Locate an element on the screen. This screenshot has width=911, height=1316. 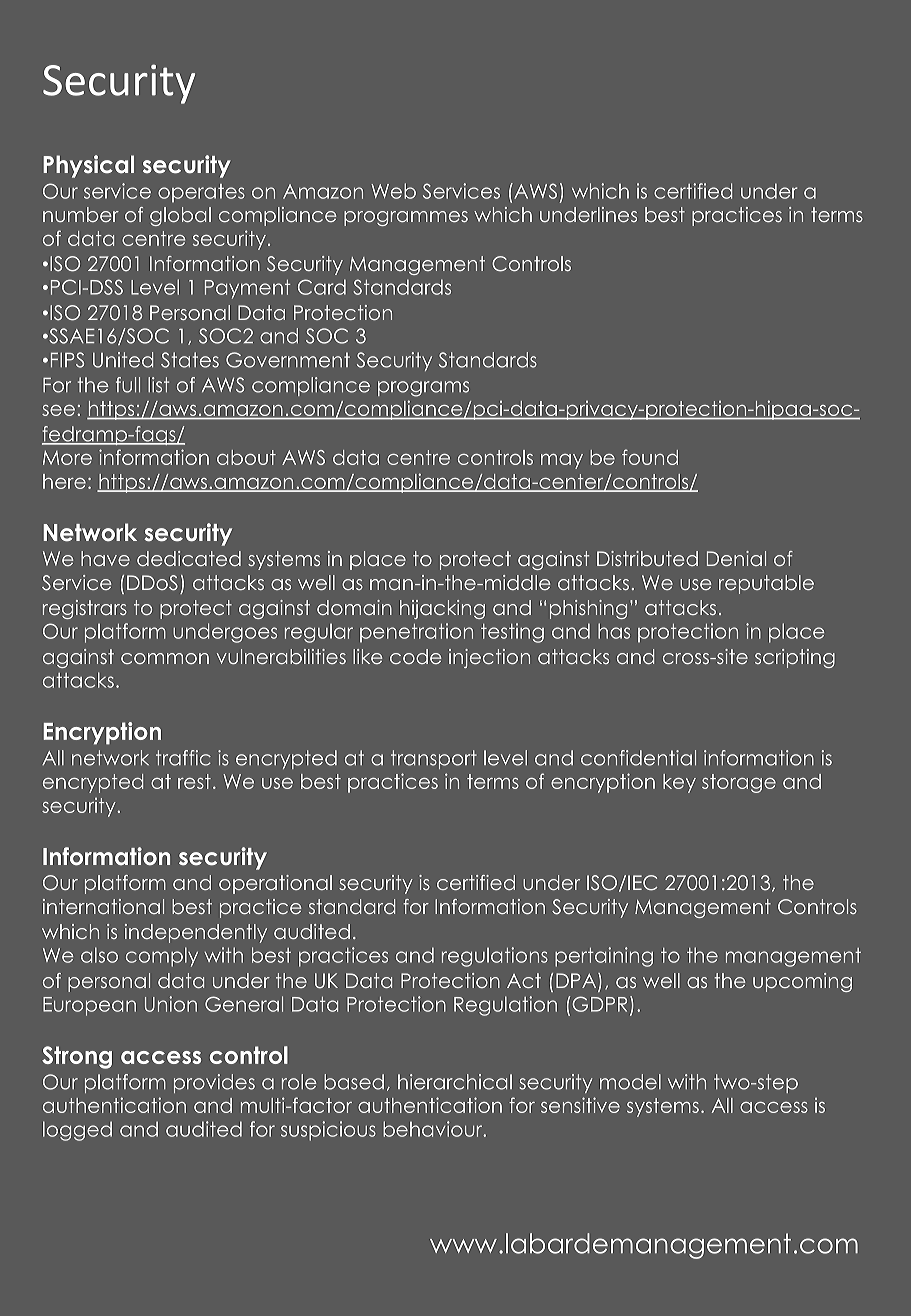
code is located at coordinates (415, 656).
